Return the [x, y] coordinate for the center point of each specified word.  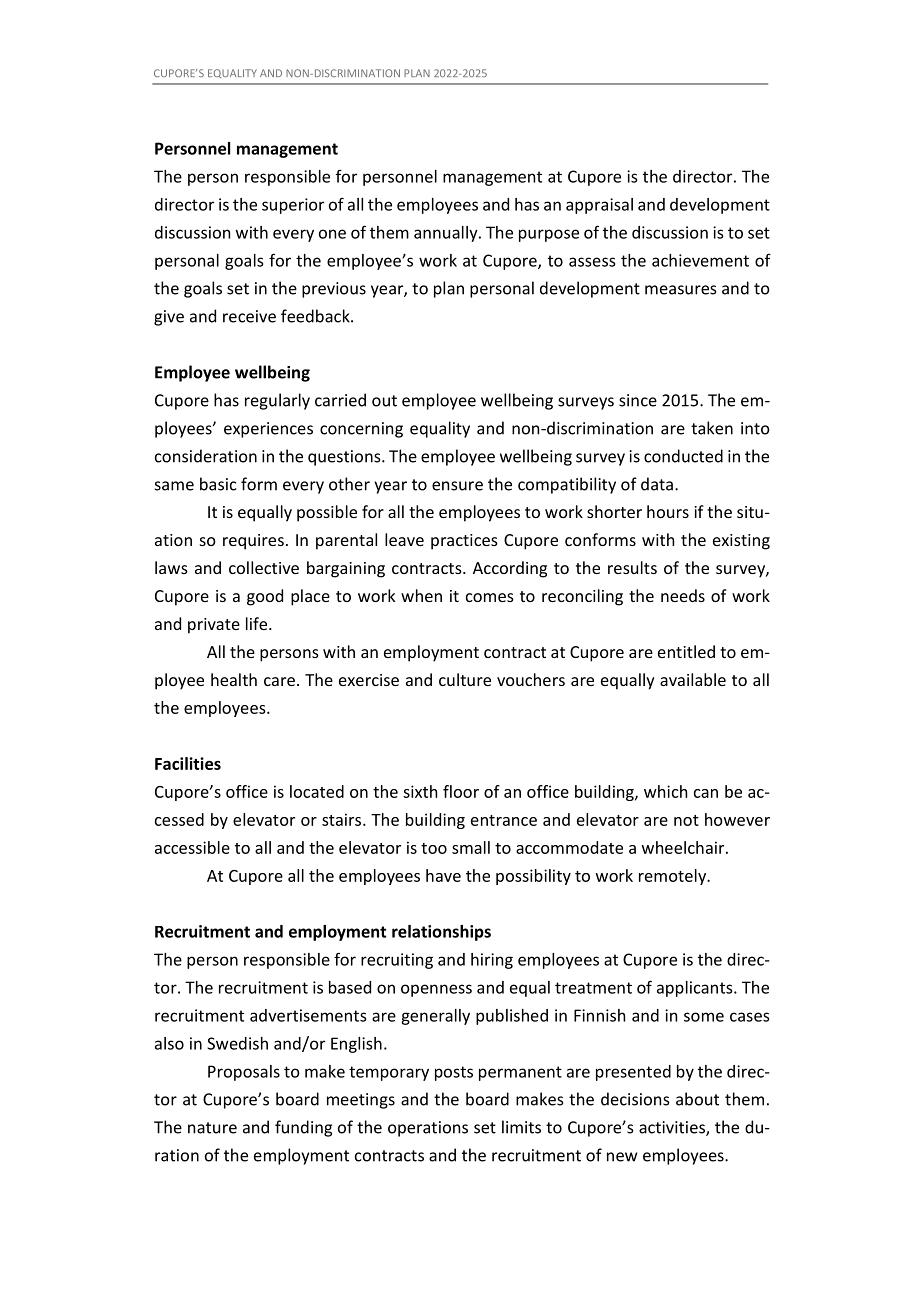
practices [464, 542]
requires [253, 542]
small [471, 847]
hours [668, 511]
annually [447, 234]
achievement [700, 260]
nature [212, 1128]
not [686, 820]
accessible [192, 847]
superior [293, 206]
